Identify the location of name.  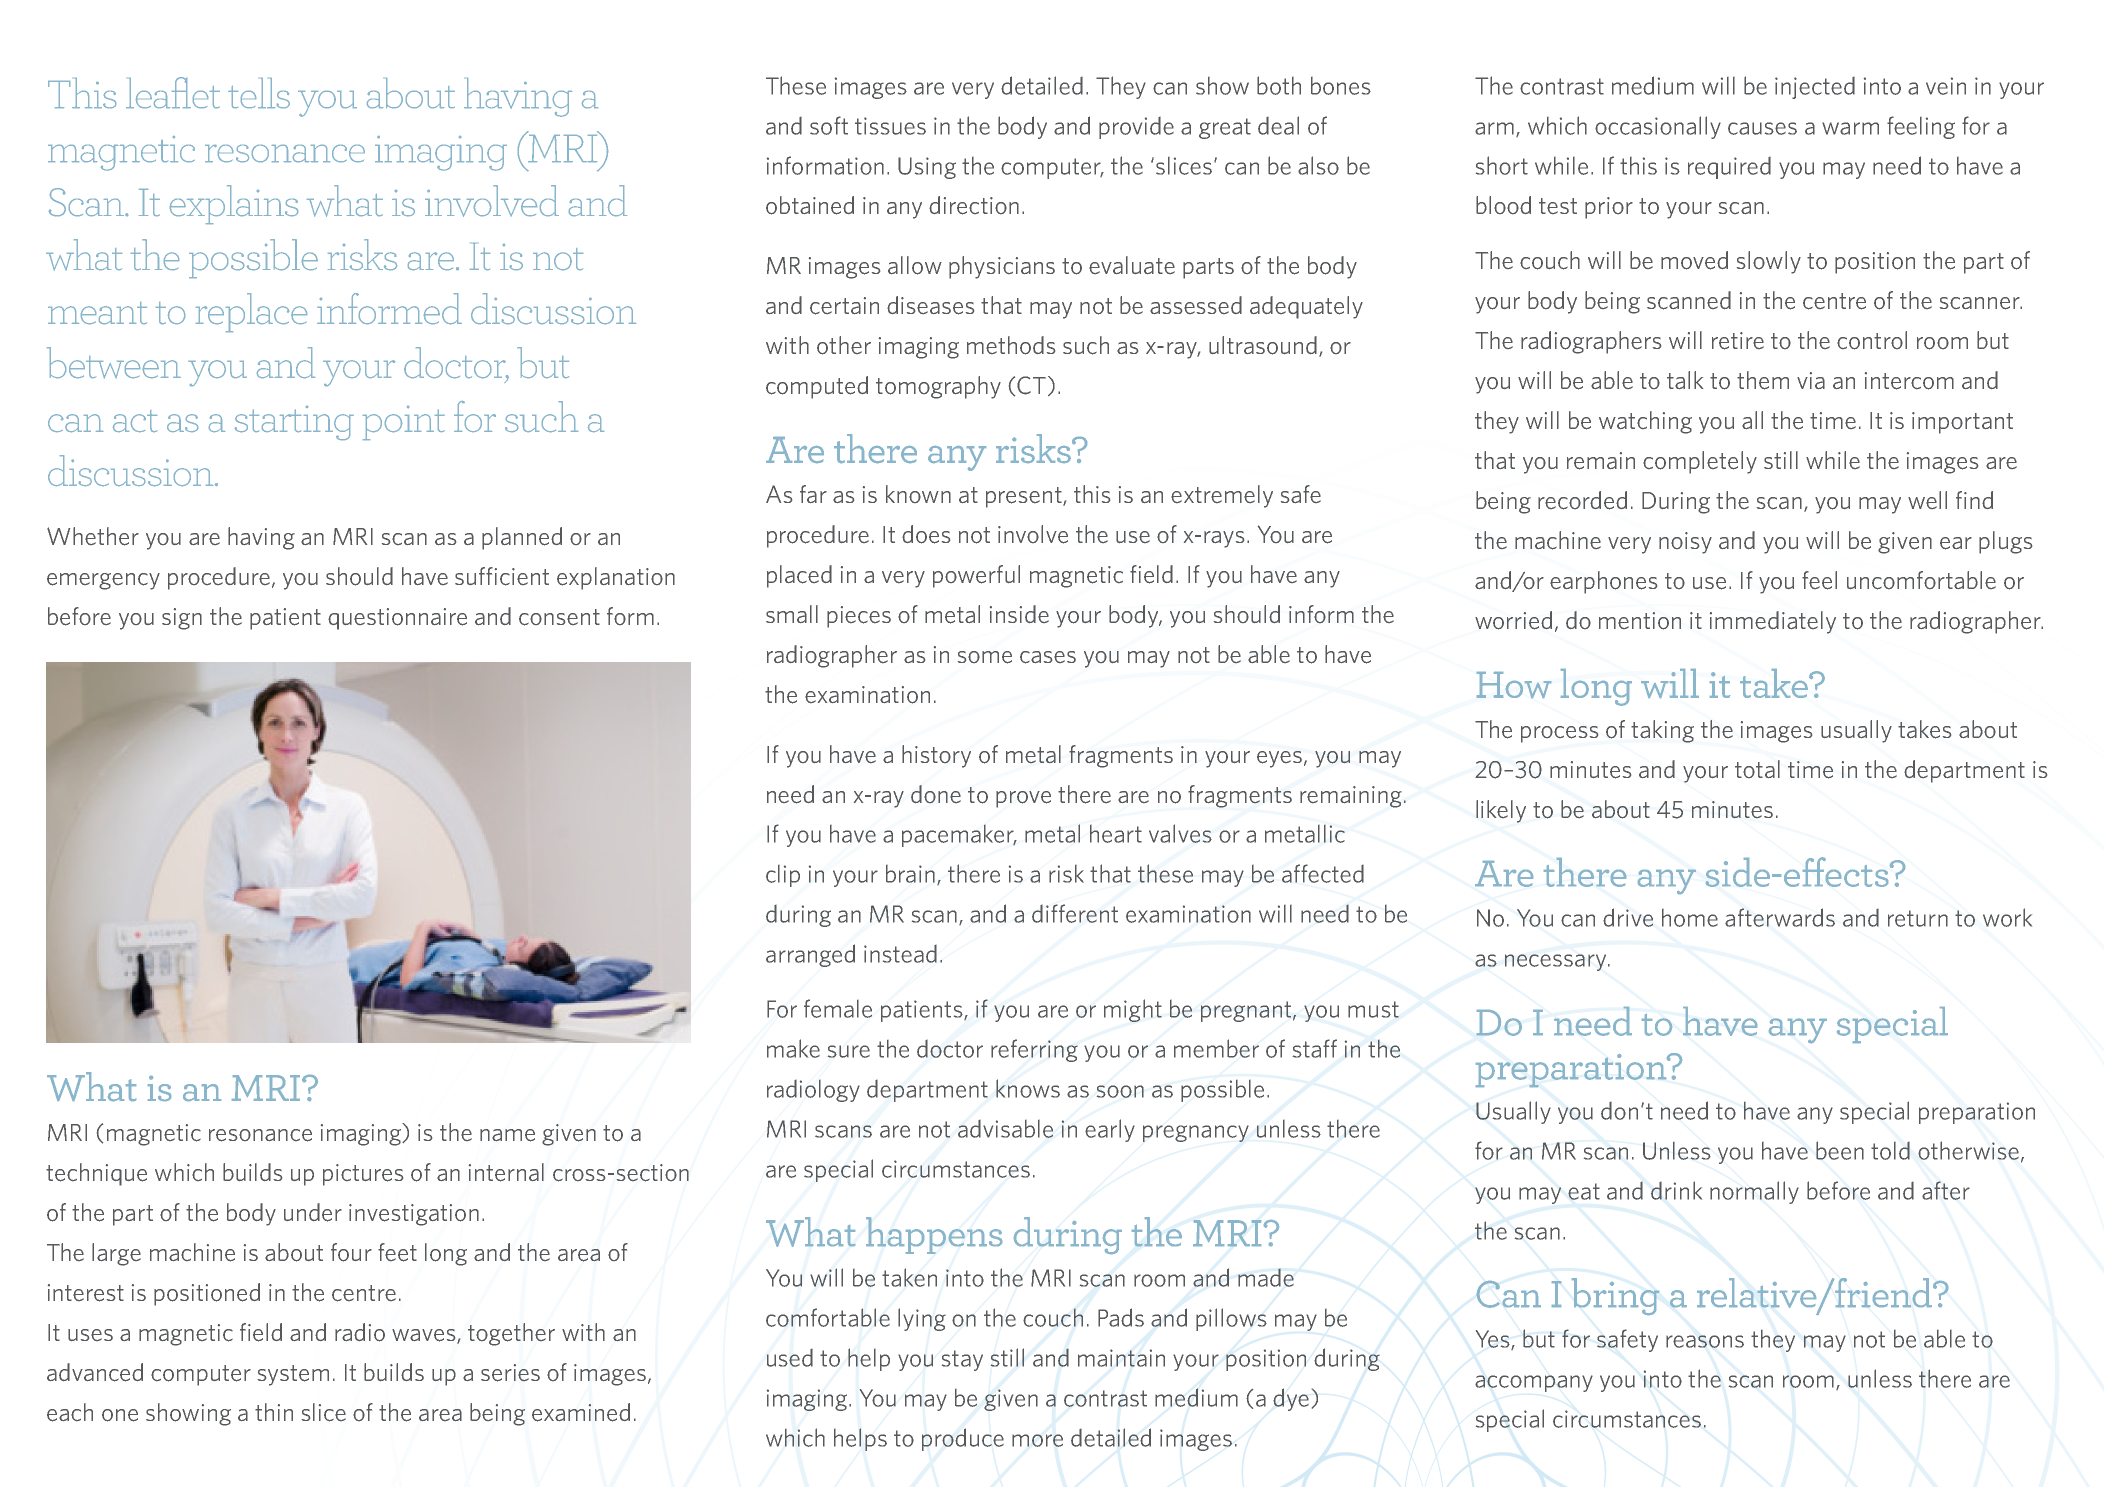
(507, 1135).
